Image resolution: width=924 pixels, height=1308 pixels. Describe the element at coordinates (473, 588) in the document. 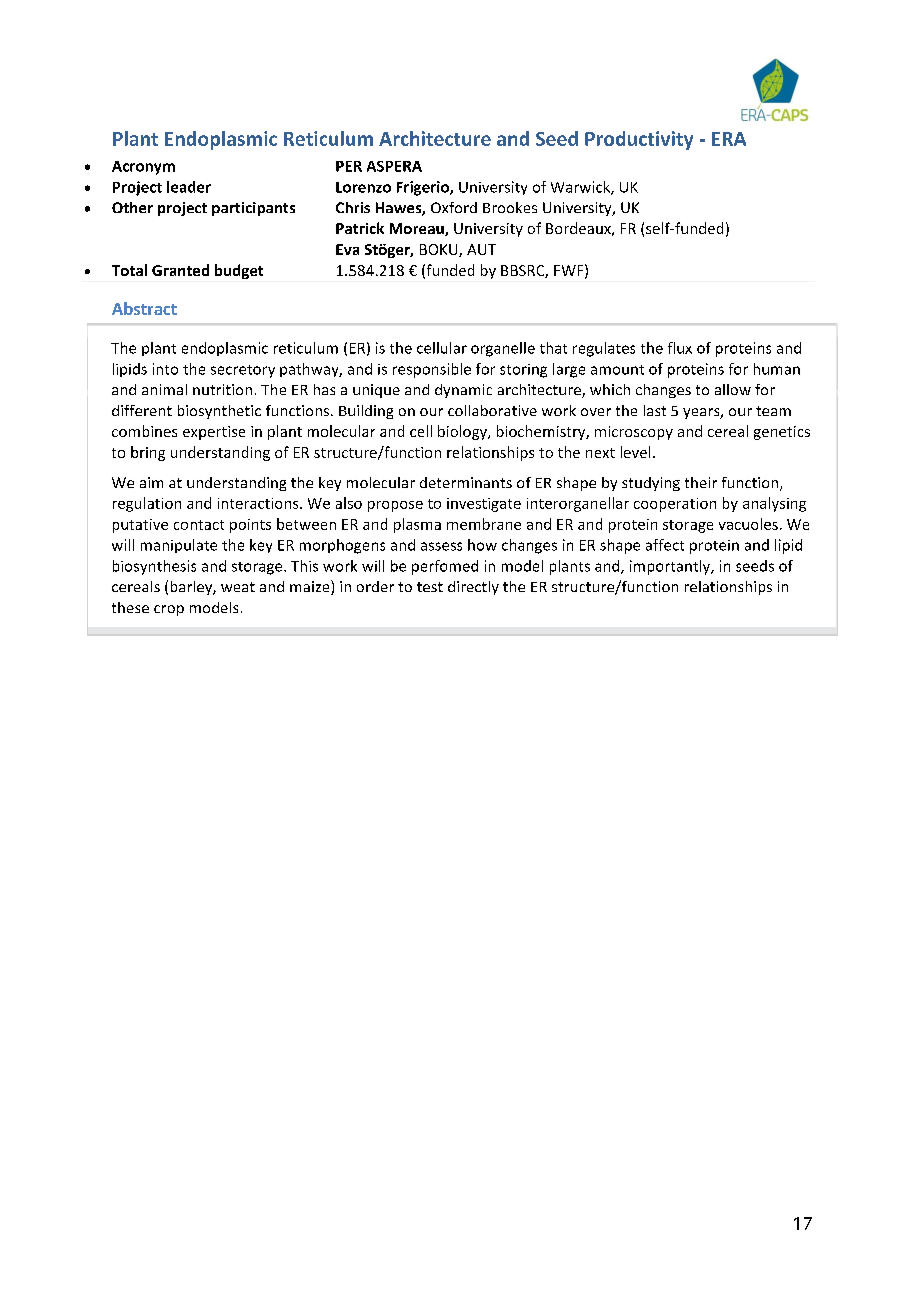

I see `directly` at that location.
